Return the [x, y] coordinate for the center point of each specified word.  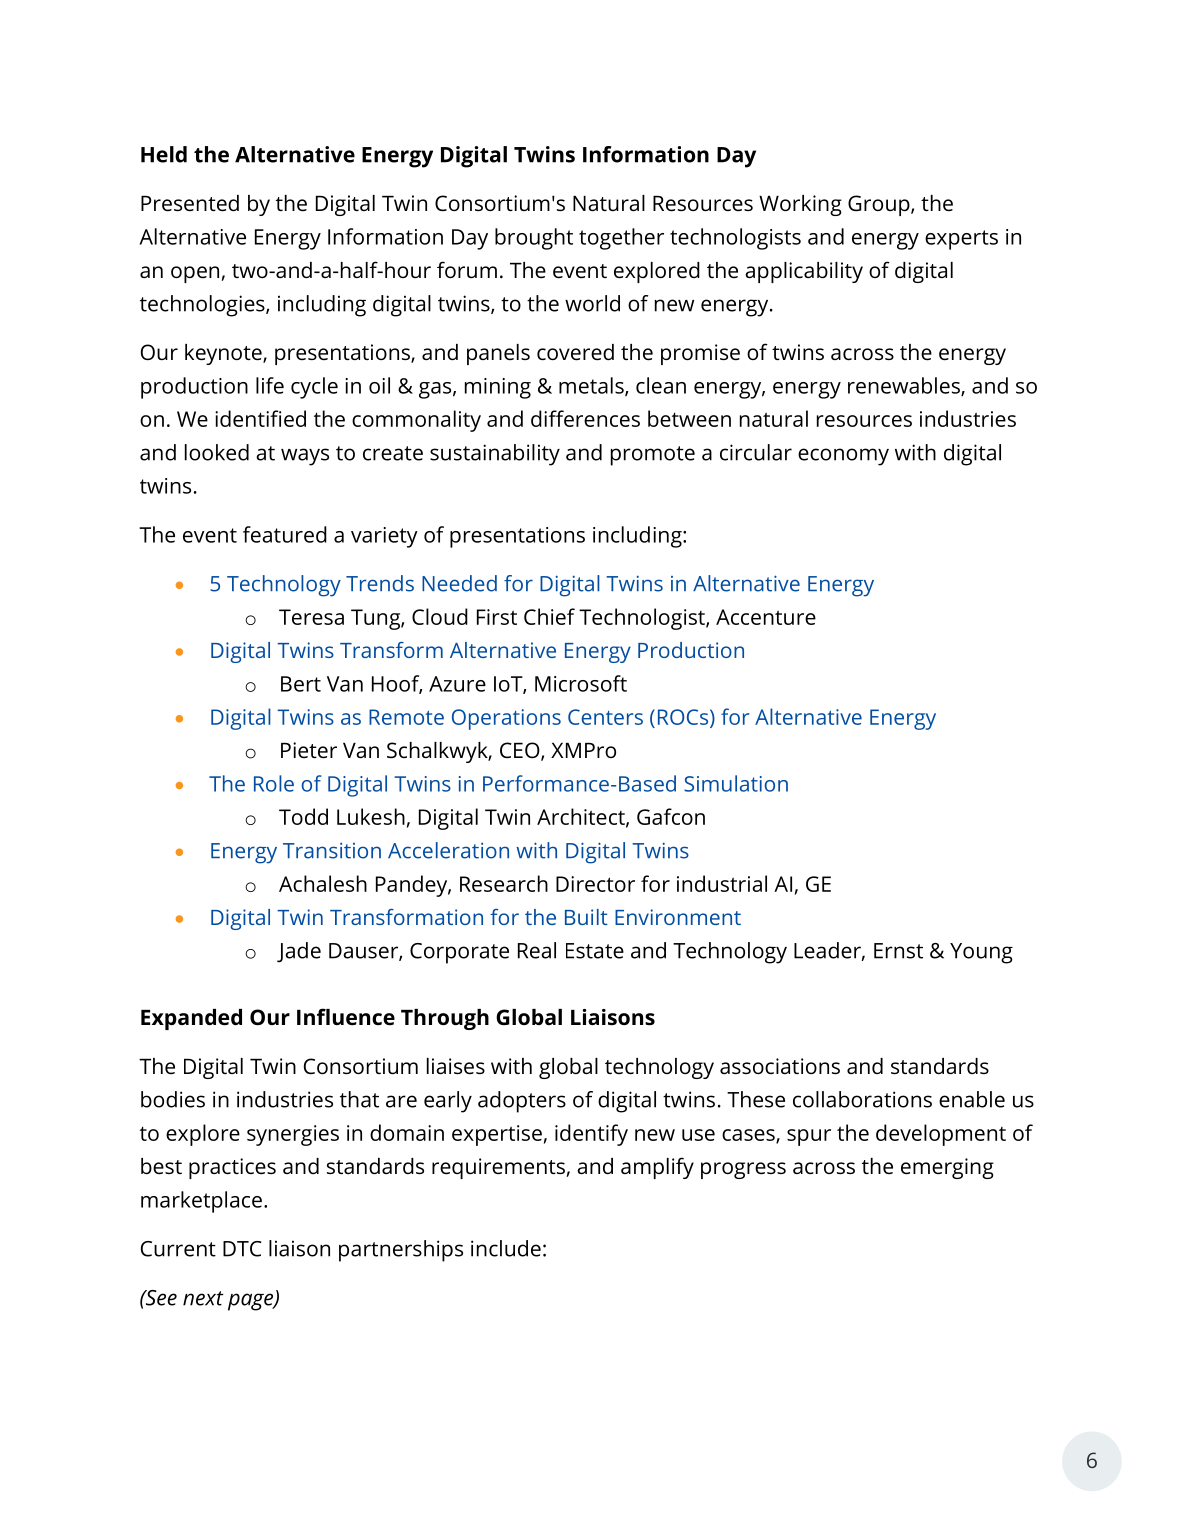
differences [585, 418]
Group [880, 205]
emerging [947, 1168]
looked [217, 452]
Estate [595, 951]
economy [843, 457]
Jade [299, 952]
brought [534, 239]
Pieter [309, 750]
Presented [190, 203]
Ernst [898, 951]
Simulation [736, 783]
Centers [605, 717]
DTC [242, 1249]
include [506, 1248]
